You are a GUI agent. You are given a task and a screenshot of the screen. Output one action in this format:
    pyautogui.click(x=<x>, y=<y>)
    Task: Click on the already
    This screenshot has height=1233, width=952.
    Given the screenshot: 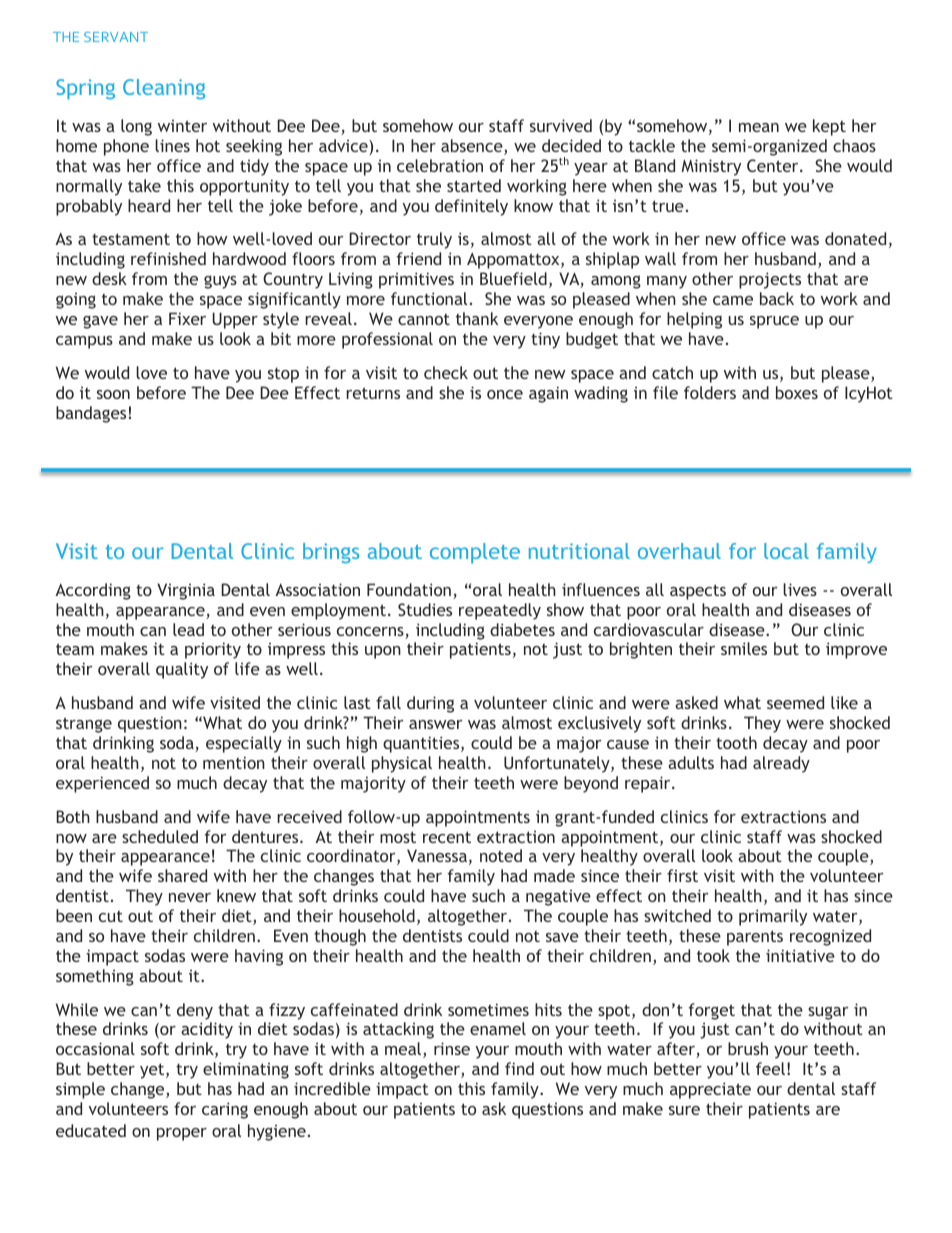 What is the action you would take?
    pyautogui.click(x=781, y=764)
